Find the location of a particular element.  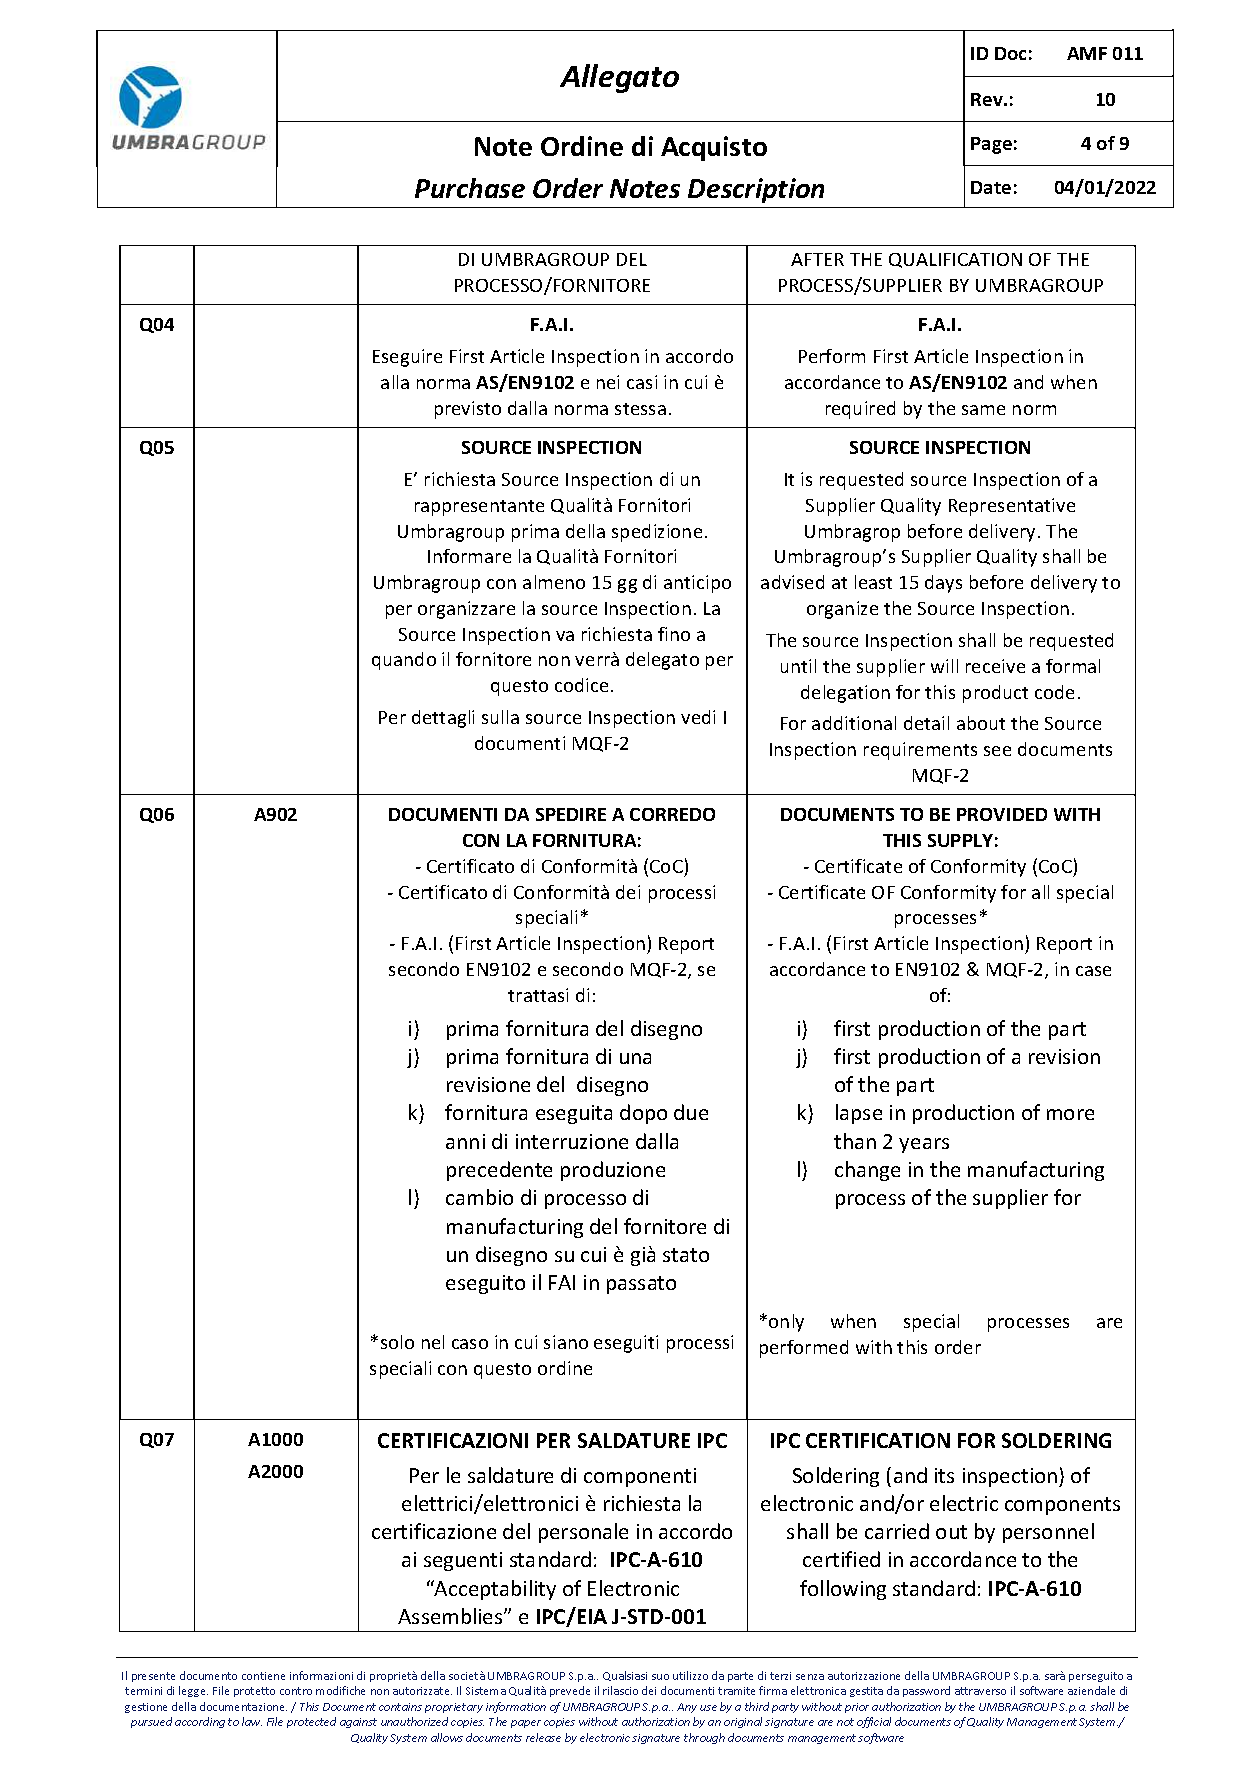

sulla is located at coordinates (500, 717).
